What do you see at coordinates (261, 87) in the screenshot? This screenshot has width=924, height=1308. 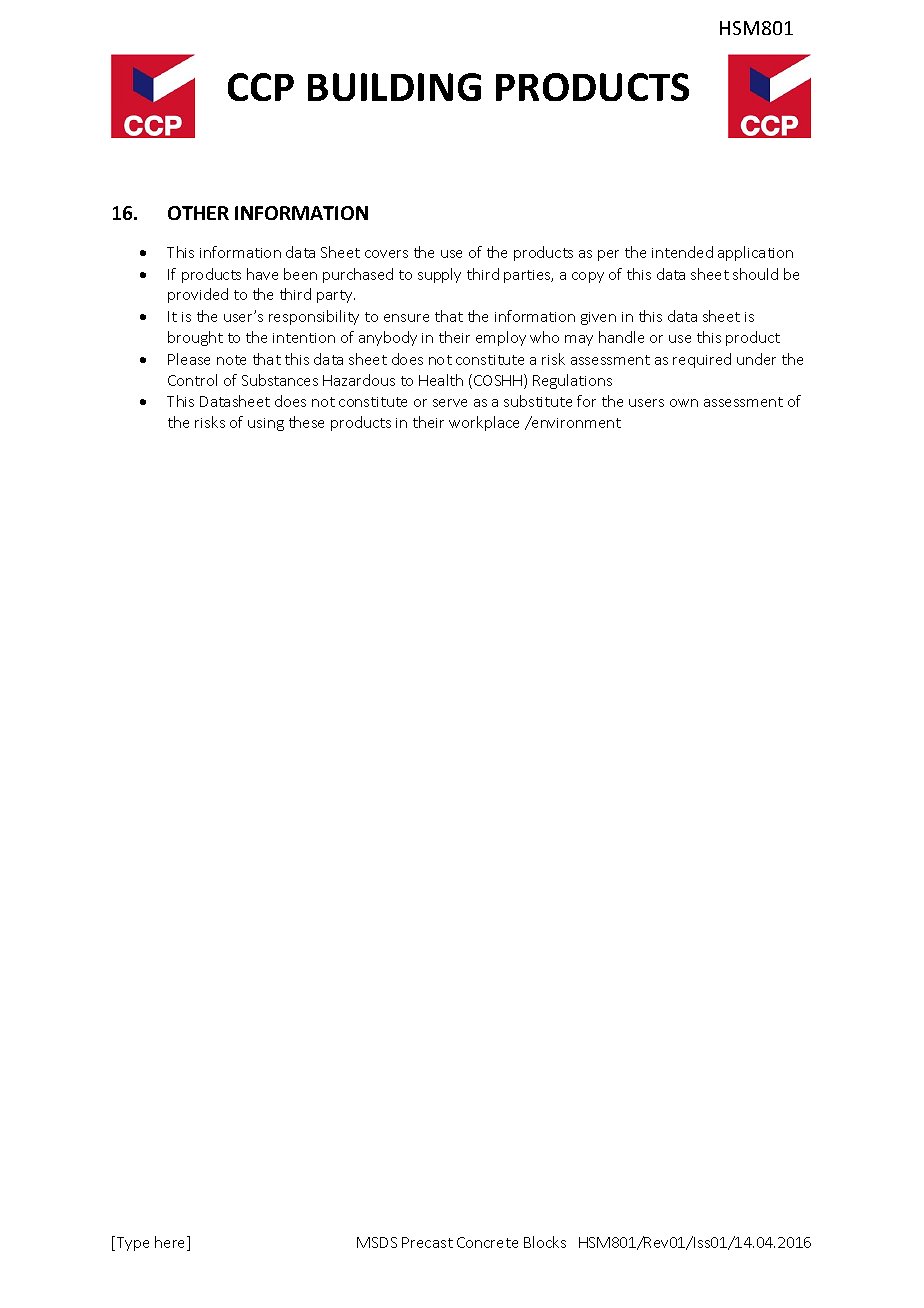 I see `CCP` at bounding box center [261, 87].
